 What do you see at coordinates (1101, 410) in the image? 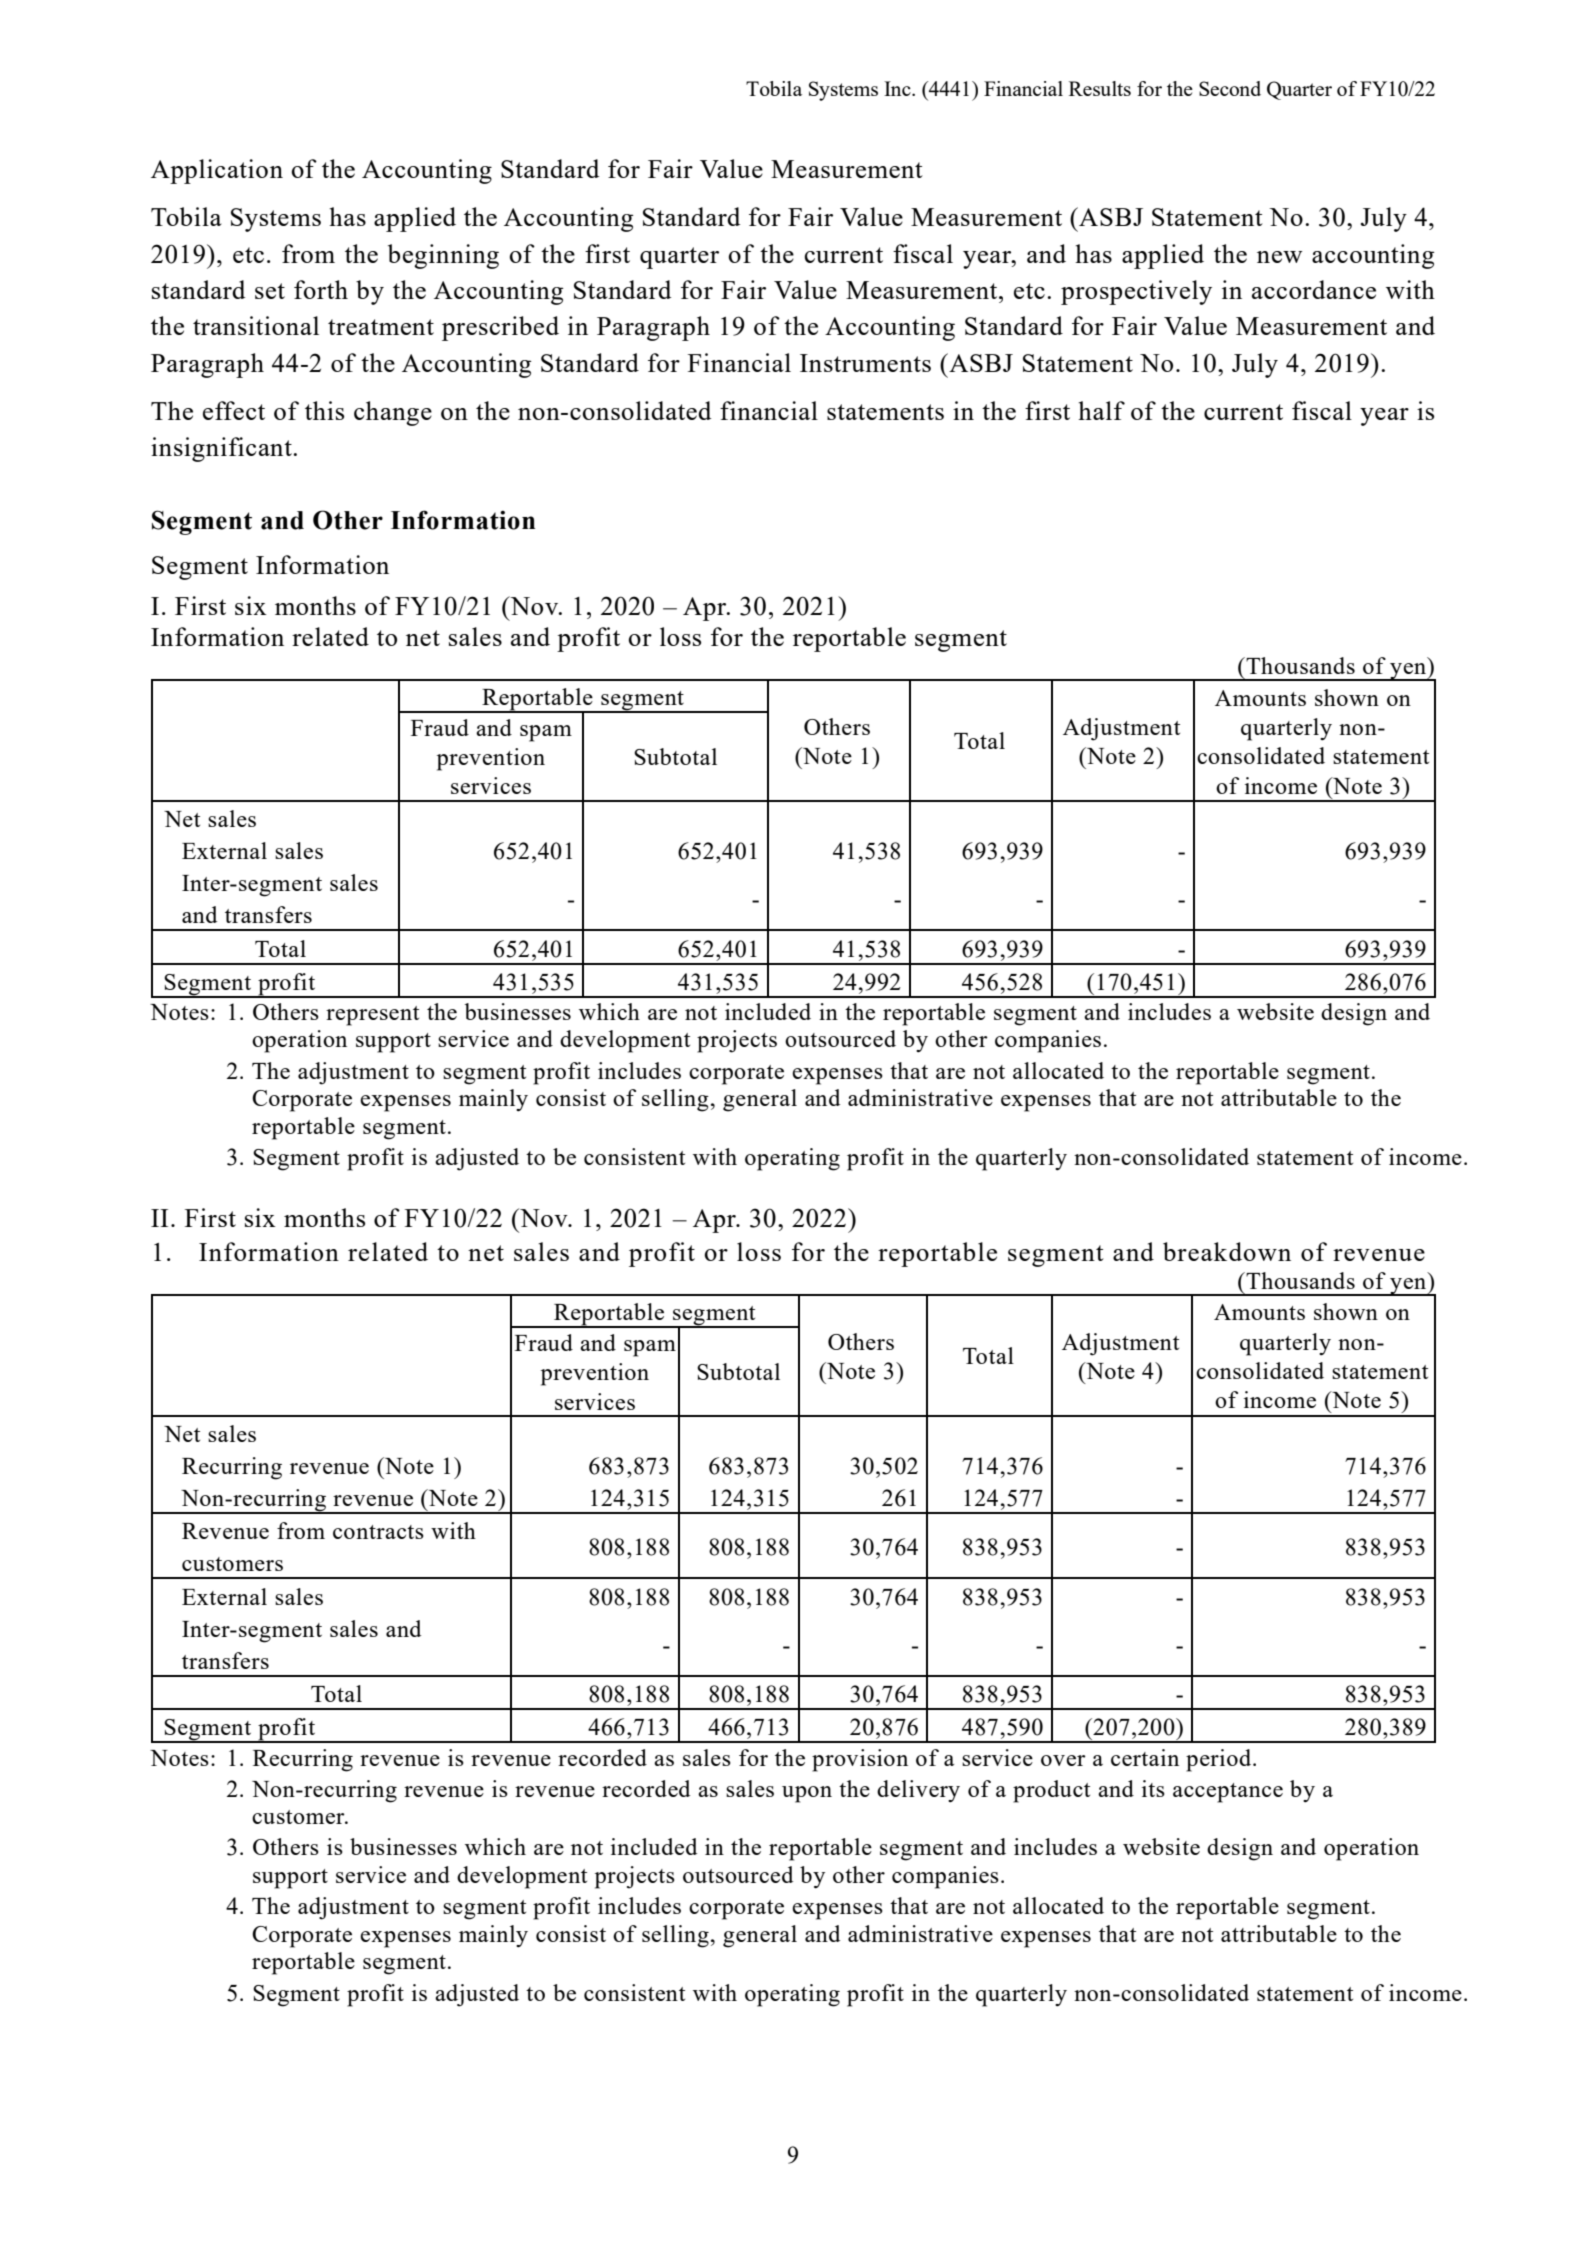
I see `half` at bounding box center [1101, 410].
